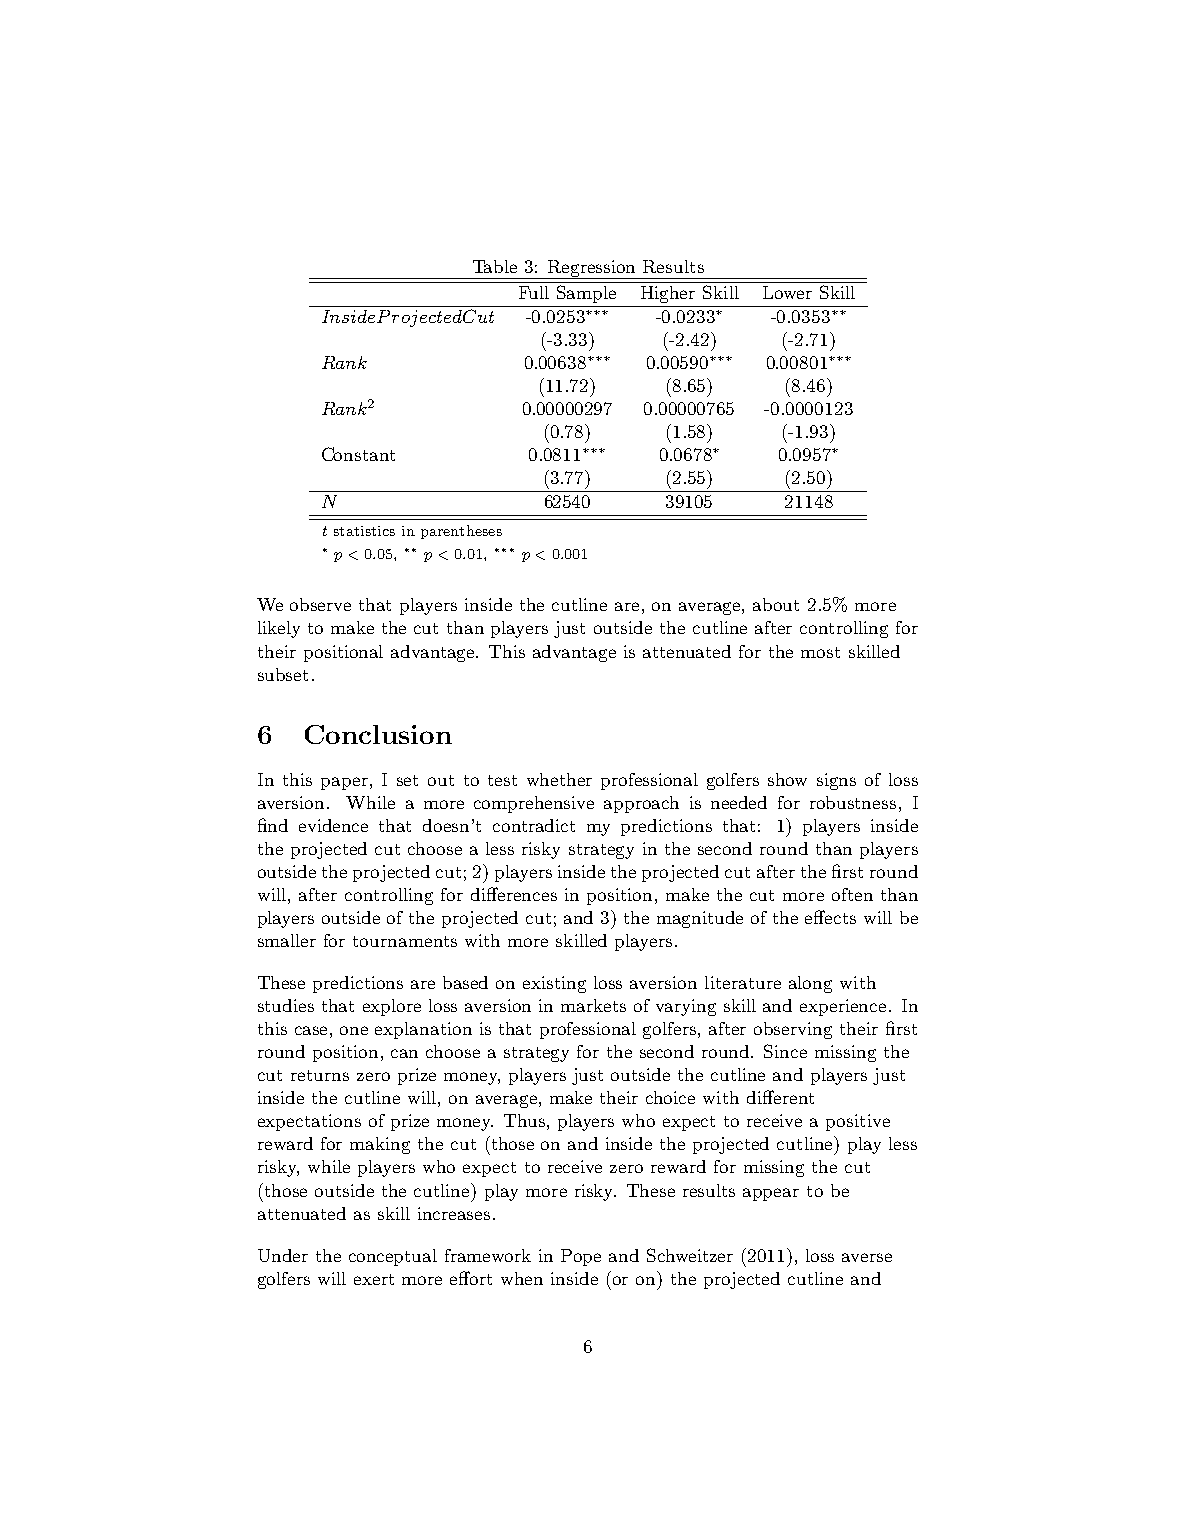 Image resolution: width=1178 pixels, height=1525 pixels. What do you see at coordinates (378, 734) in the page?
I see `Conclusion` at bounding box center [378, 734].
